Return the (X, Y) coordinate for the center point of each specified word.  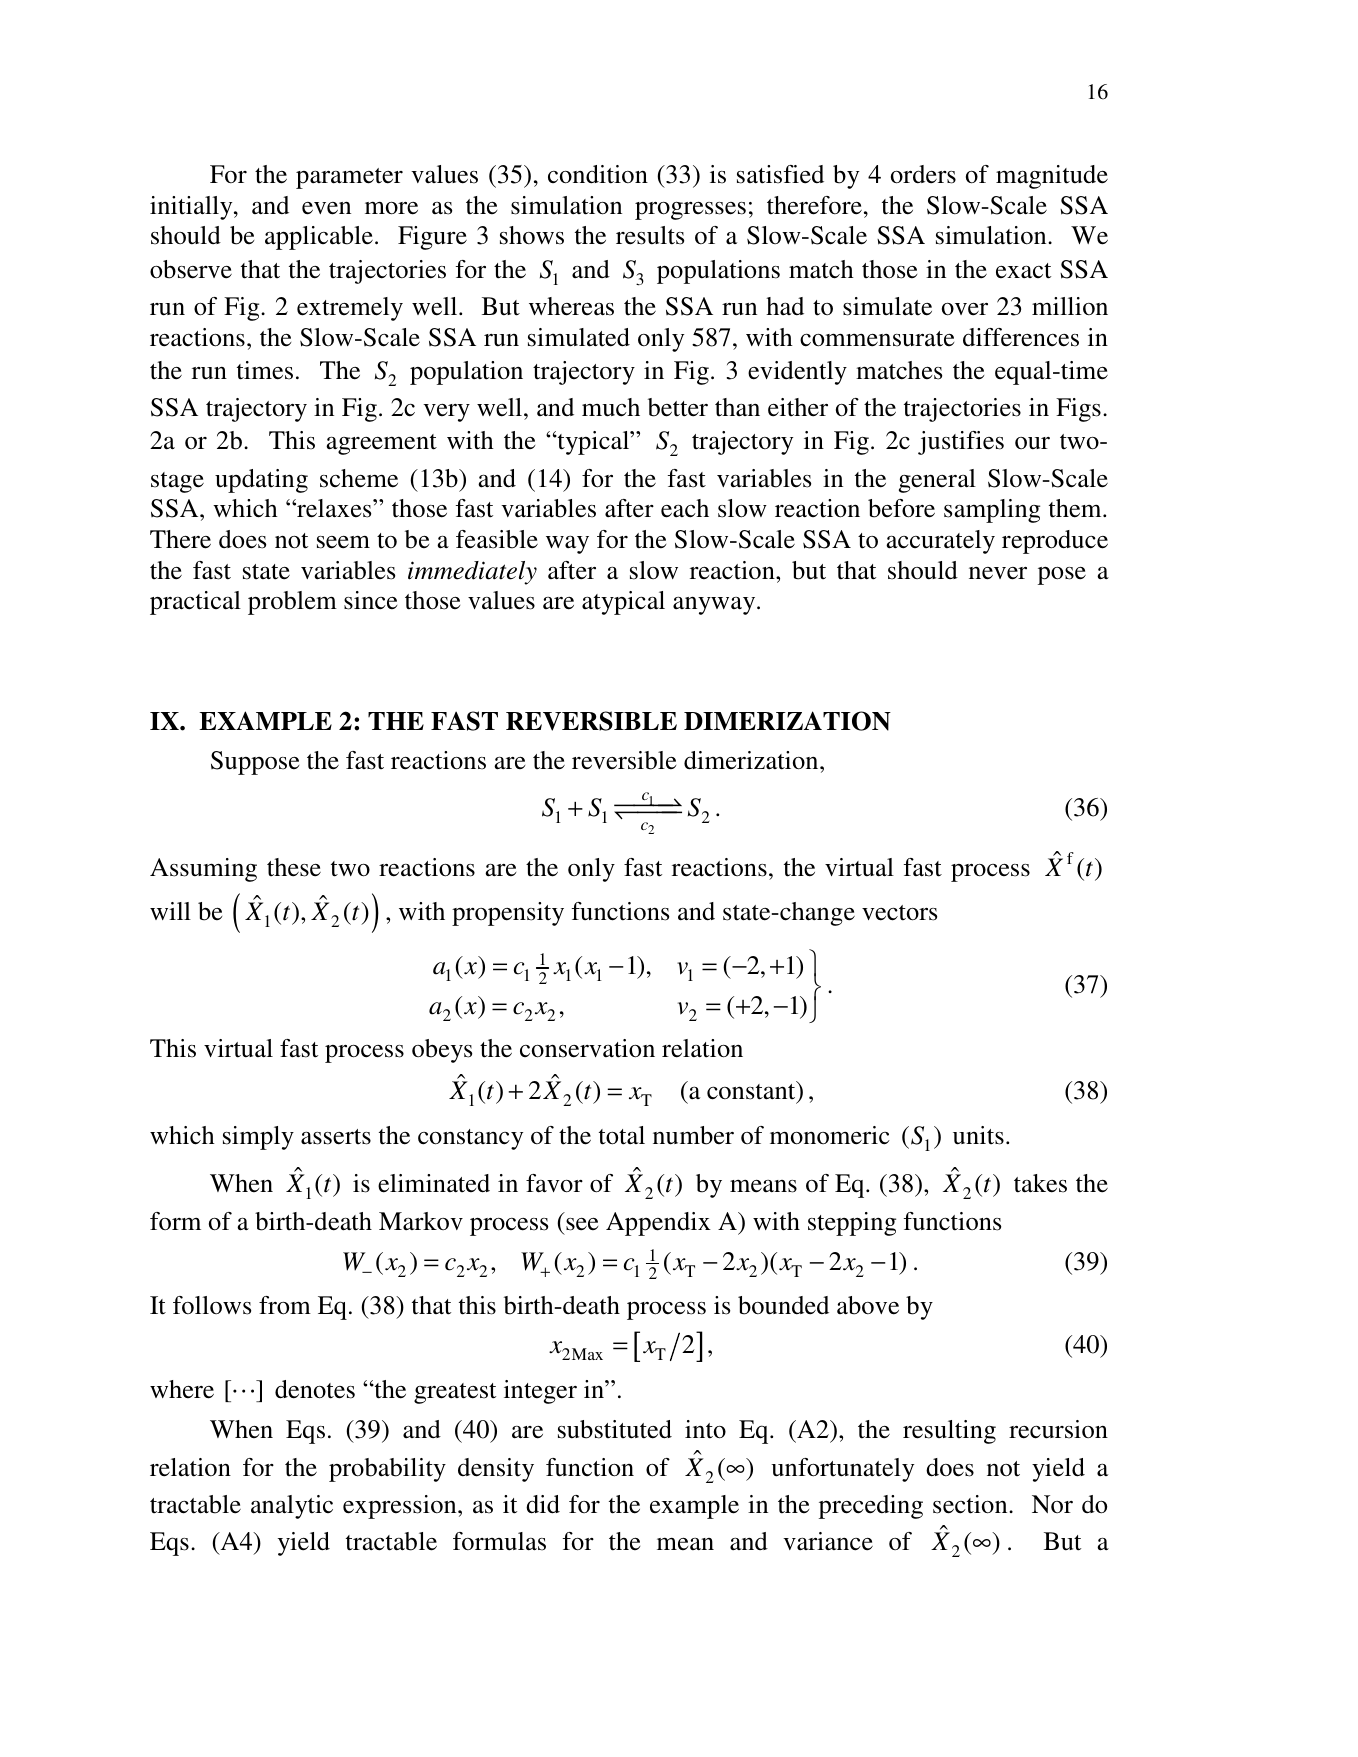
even (326, 208)
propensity (508, 914)
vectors (899, 913)
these (294, 867)
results (650, 235)
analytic (292, 1507)
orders (923, 174)
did (543, 1504)
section (971, 1504)
